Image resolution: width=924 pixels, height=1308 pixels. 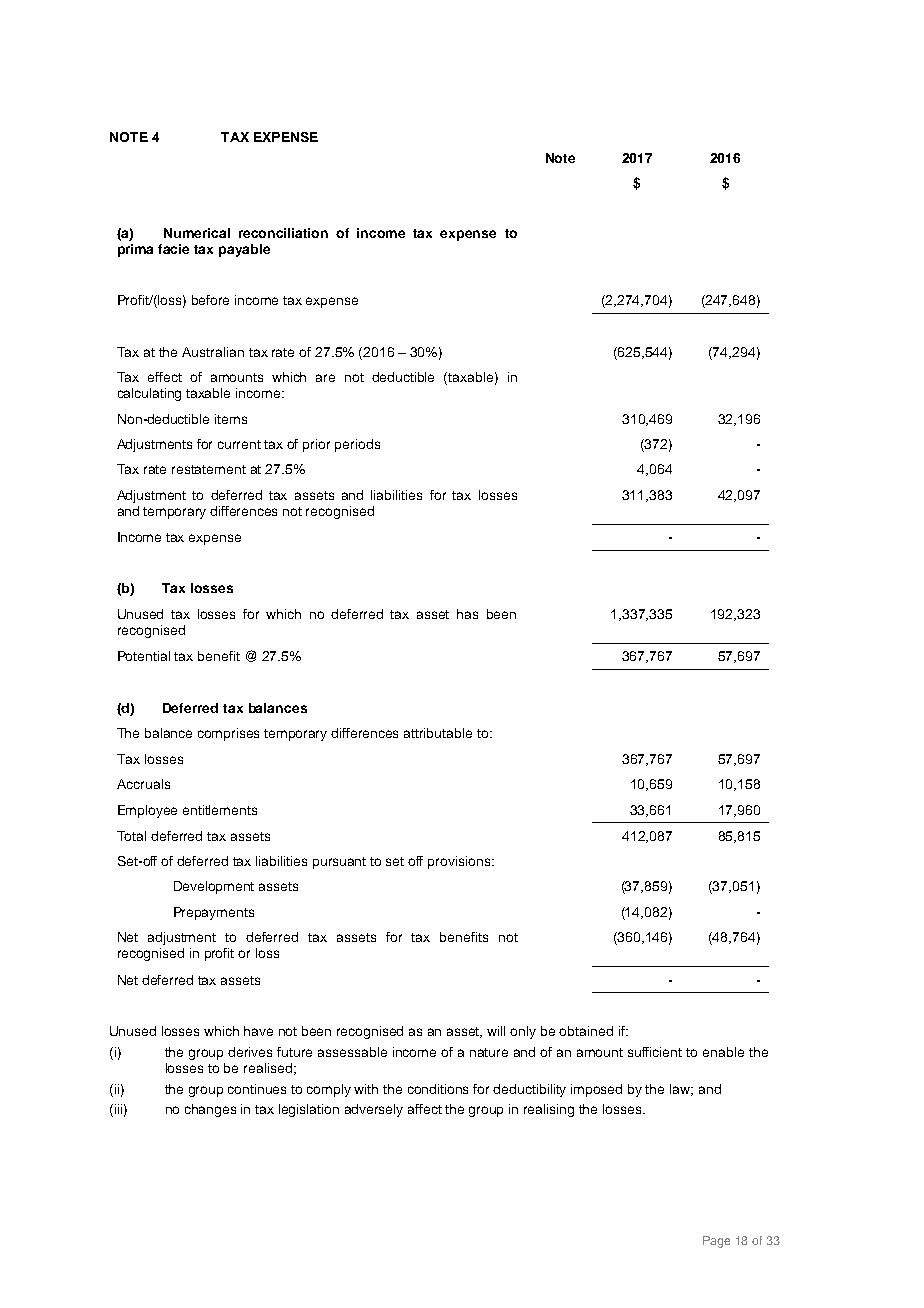 I want to click on obtained, so click(x=586, y=1031).
